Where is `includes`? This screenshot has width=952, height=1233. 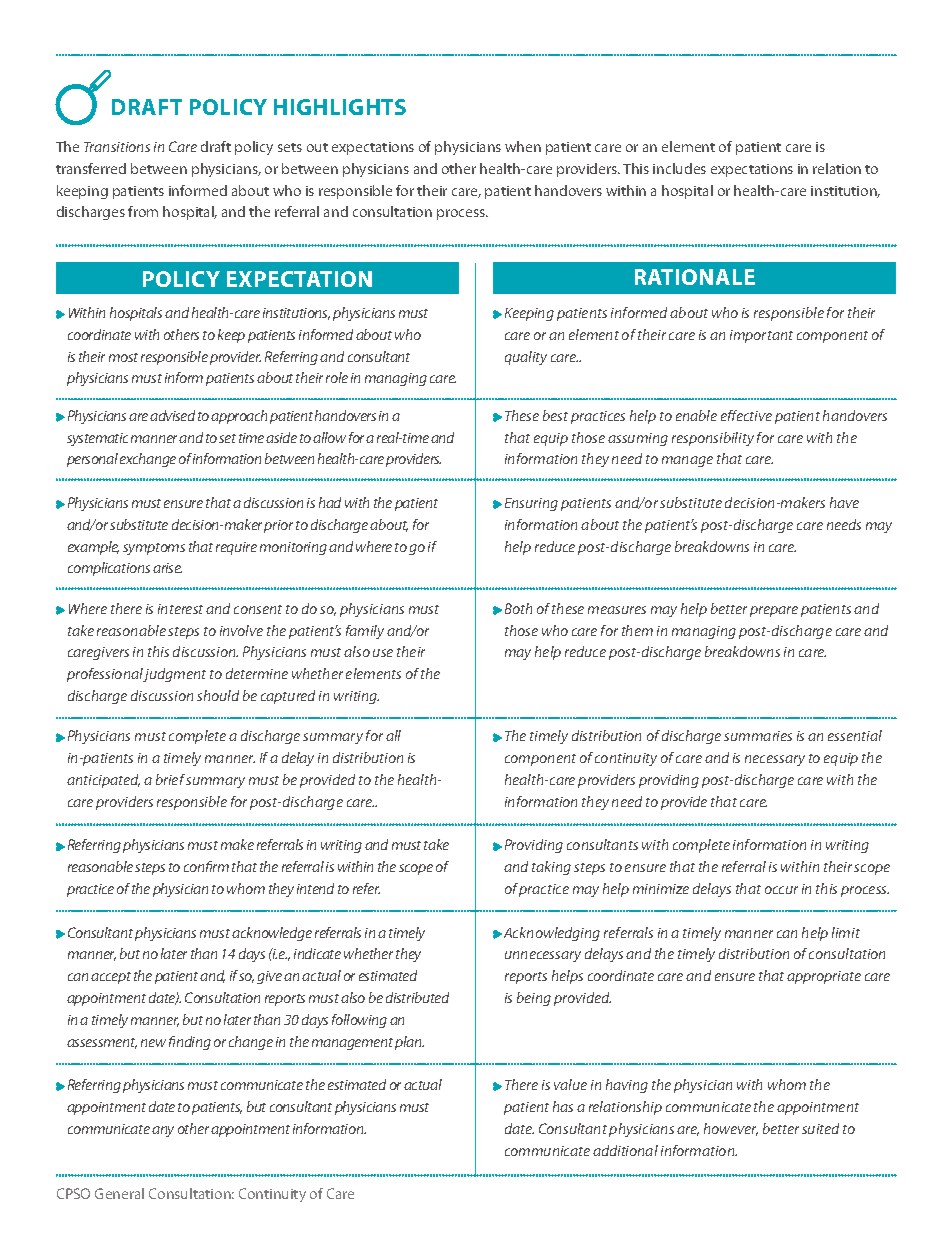
includes is located at coordinates (679, 168).
